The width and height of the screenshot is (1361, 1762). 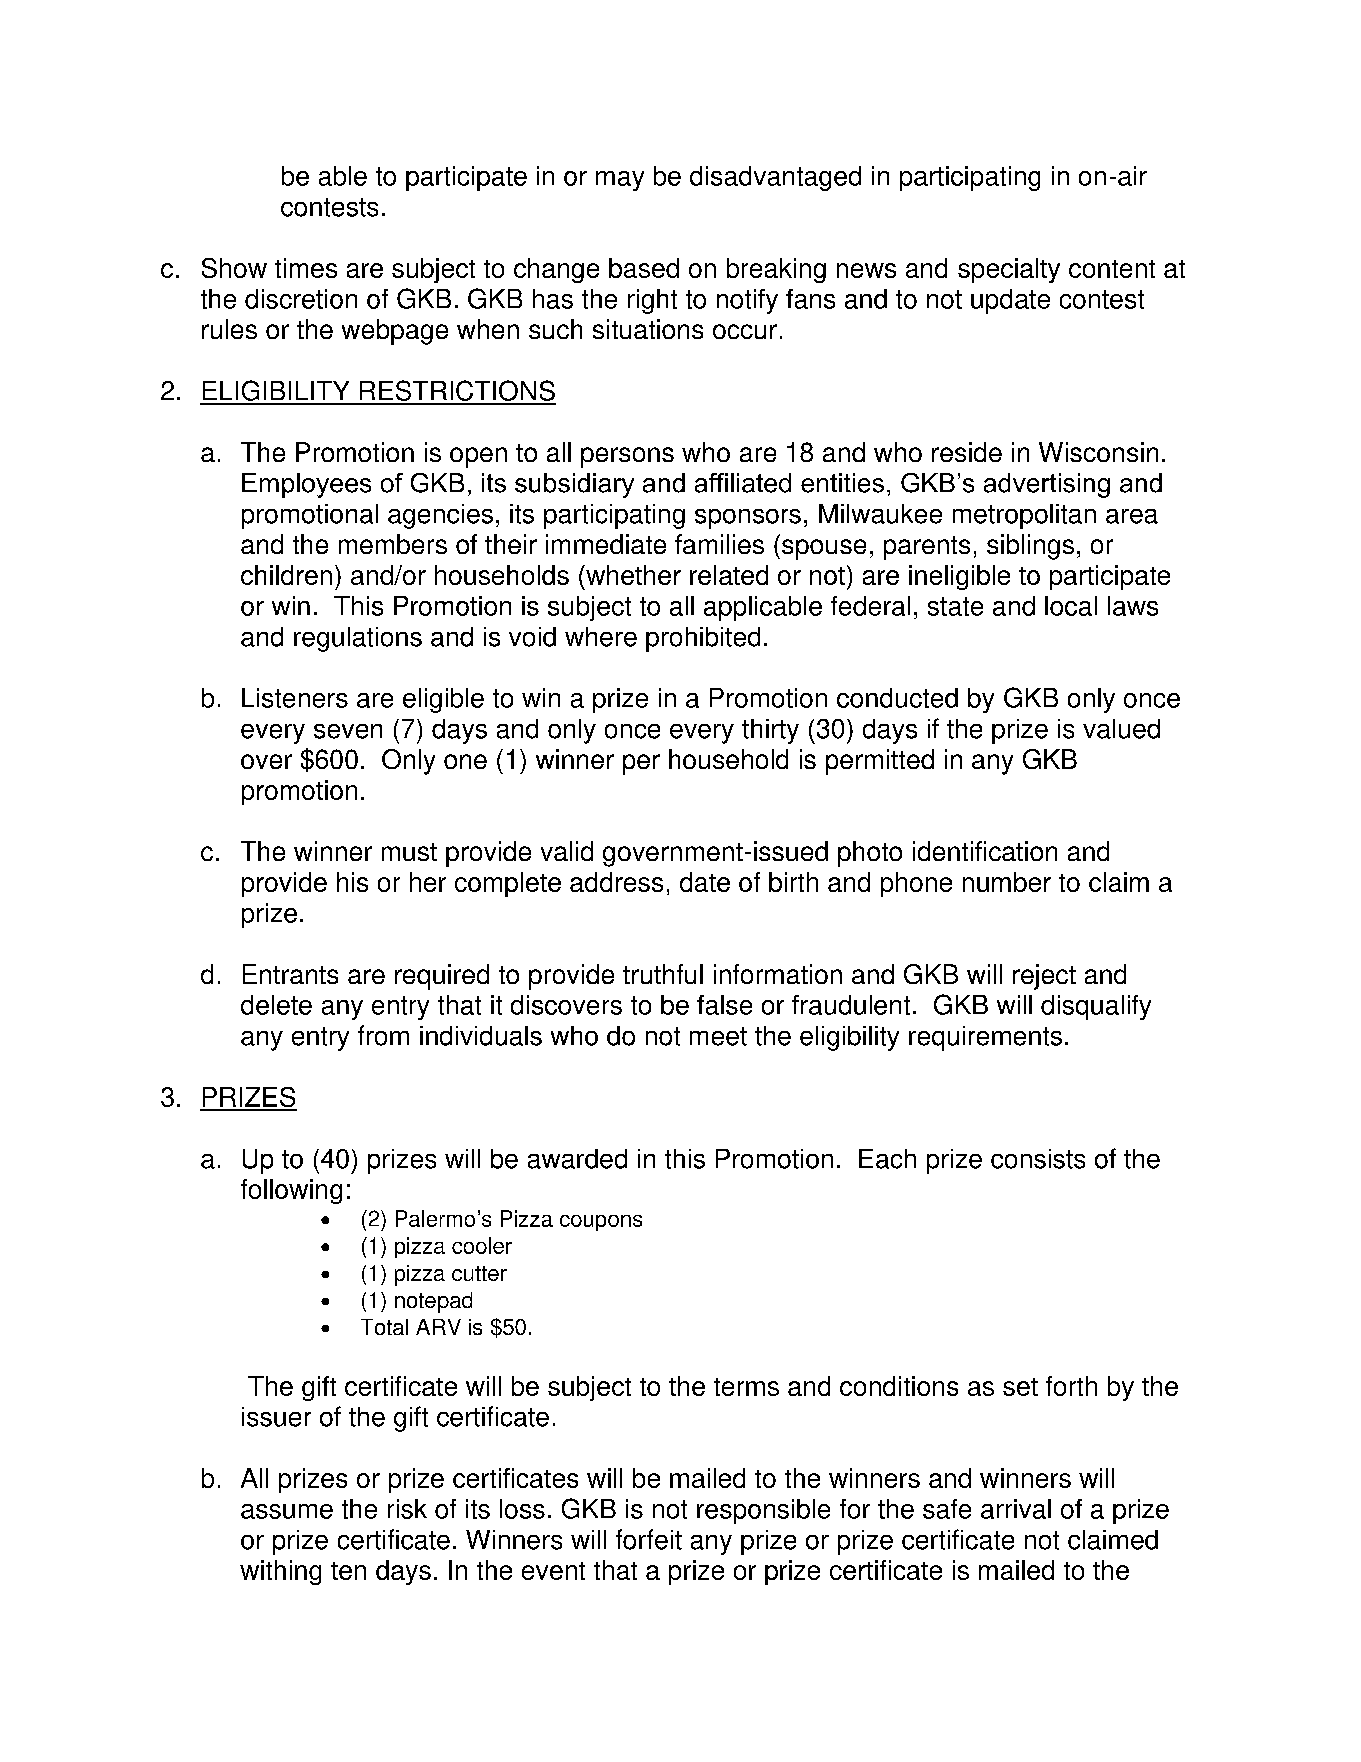 I want to click on forfeit, so click(x=649, y=1539).
